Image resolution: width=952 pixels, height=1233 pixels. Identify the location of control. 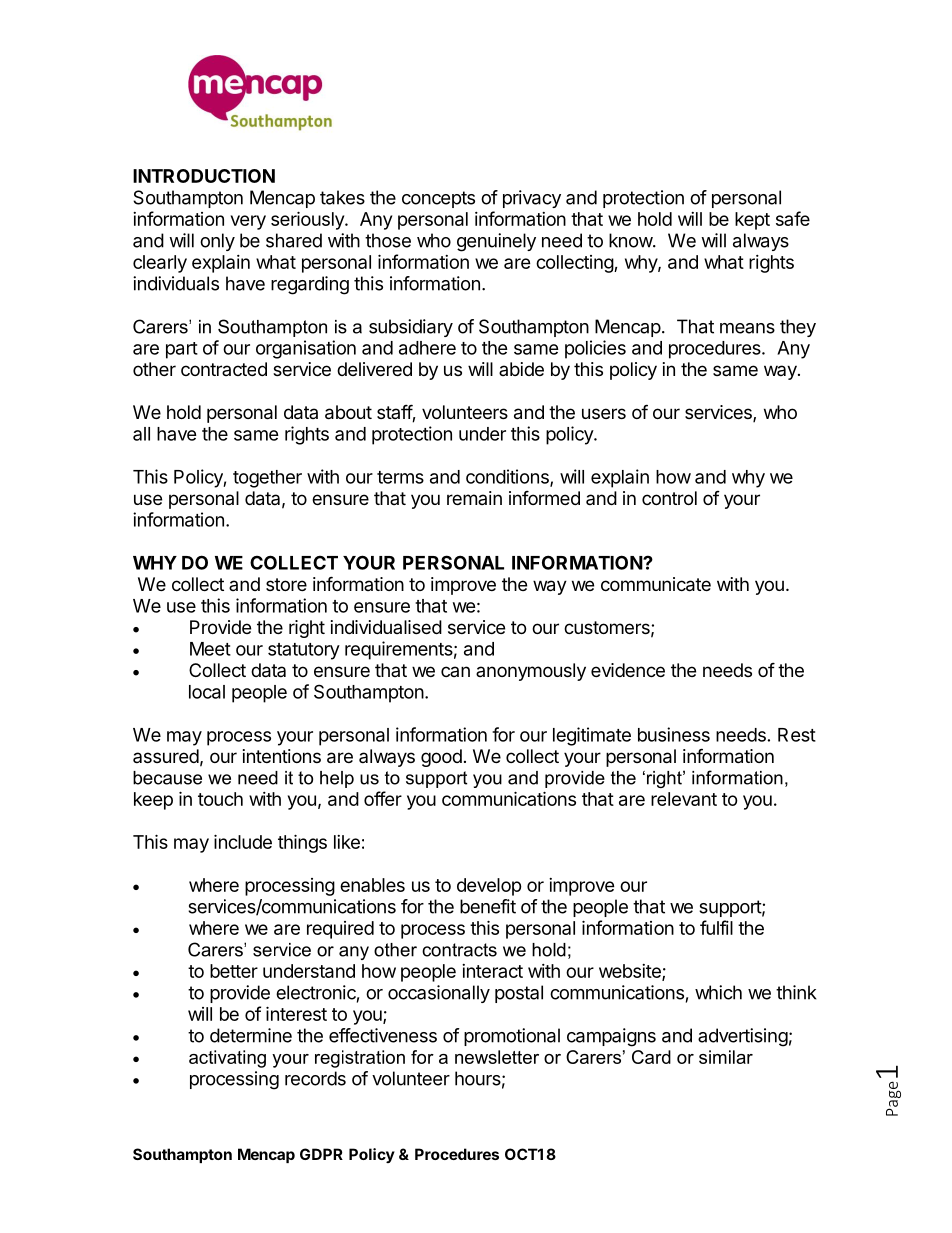
(669, 498).
